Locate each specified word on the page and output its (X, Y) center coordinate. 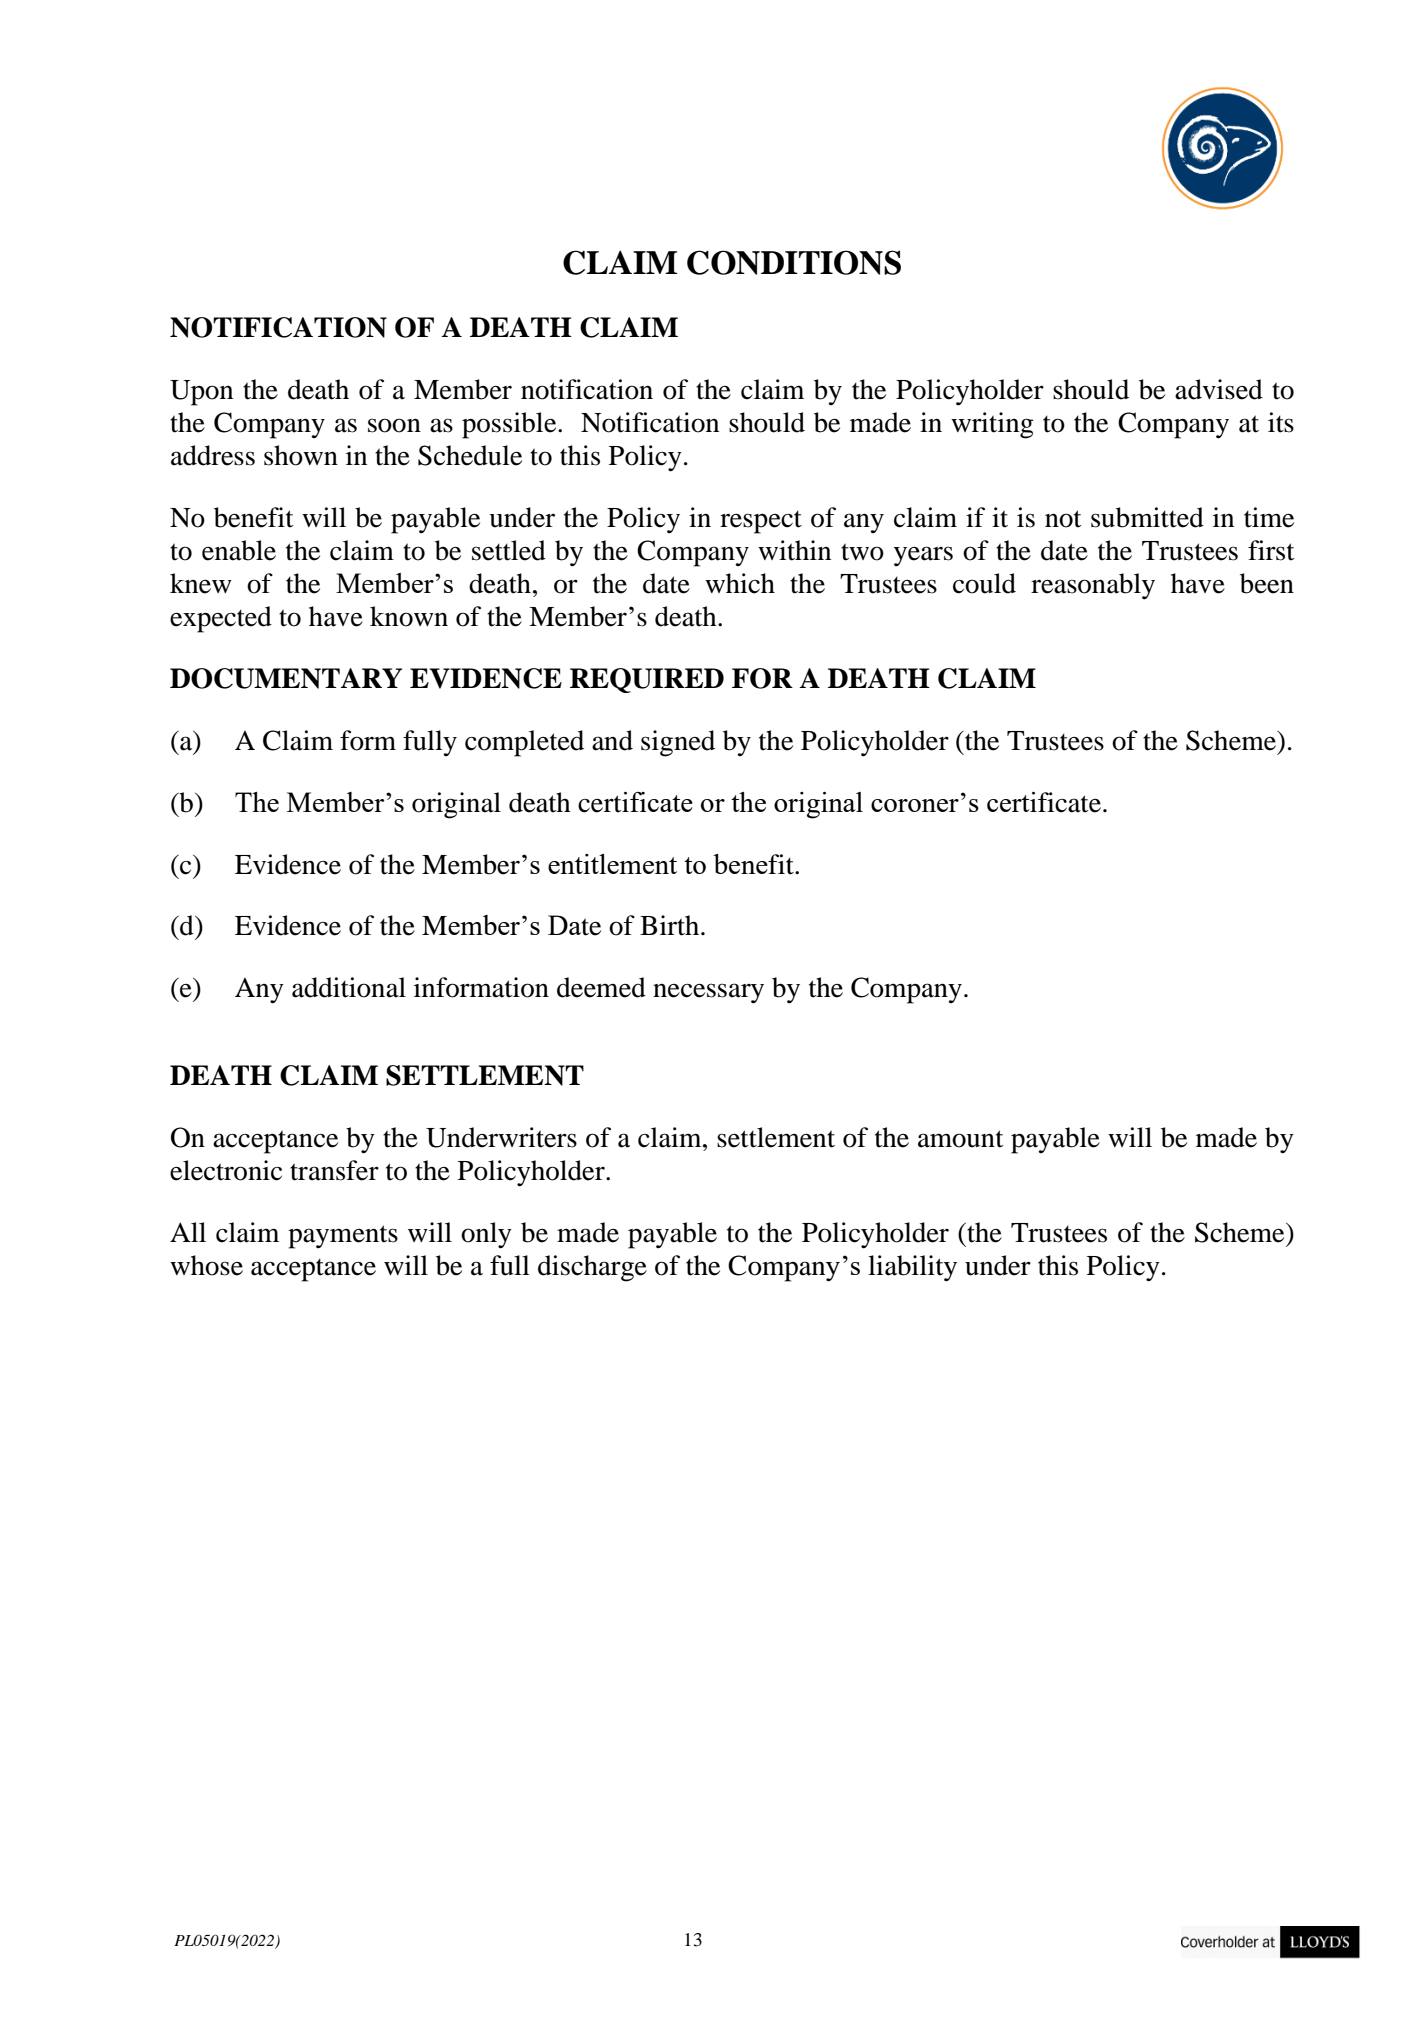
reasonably (1093, 586)
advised (1219, 389)
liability (912, 1268)
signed (678, 743)
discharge (592, 1268)
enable (239, 550)
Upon (201, 393)
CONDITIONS (794, 262)
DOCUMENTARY (286, 678)
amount (961, 1139)
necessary (708, 993)
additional (349, 987)
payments (343, 1237)
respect (761, 522)
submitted (1147, 517)
